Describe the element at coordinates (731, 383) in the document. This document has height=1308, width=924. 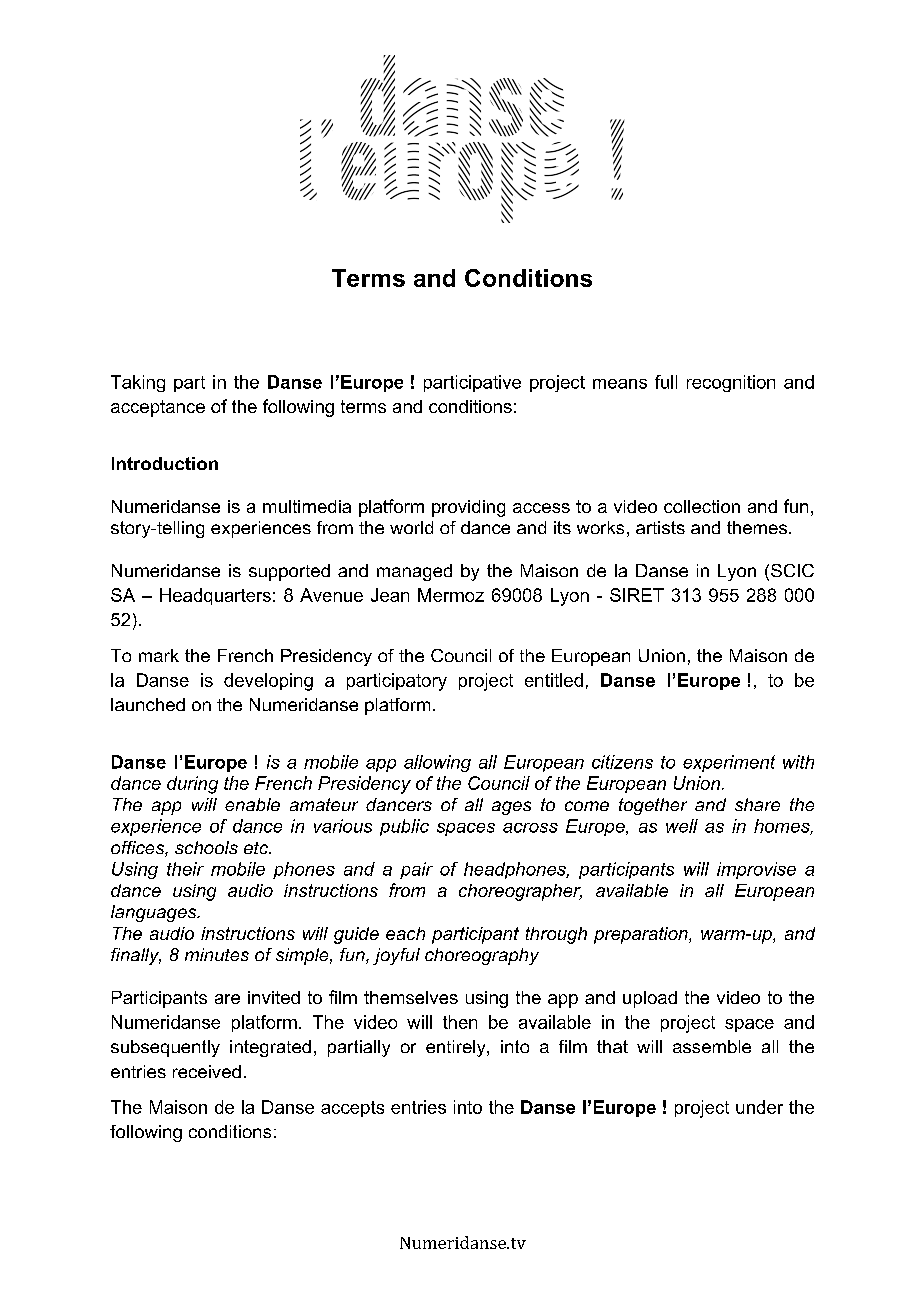
I see `recognition` at that location.
